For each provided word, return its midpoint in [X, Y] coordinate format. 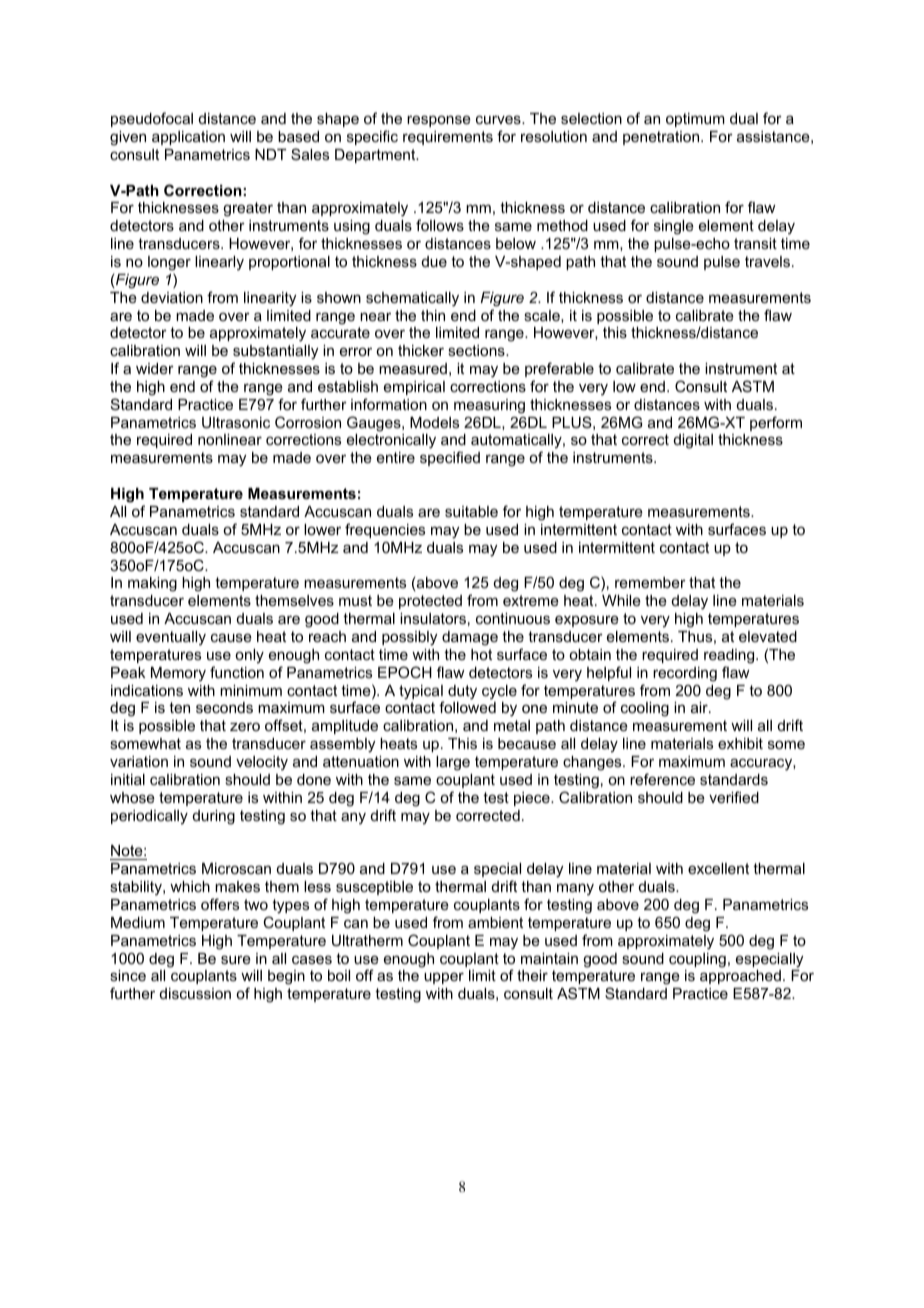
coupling [697, 960]
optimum [695, 120]
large [453, 763]
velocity [262, 763]
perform [776, 423]
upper [444, 978]
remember [650, 582]
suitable [471, 511]
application [188, 138]
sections [477, 350]
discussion [195, 993]
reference [662, 779]
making [152, 584]
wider [155, 368]
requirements [448, 138]
